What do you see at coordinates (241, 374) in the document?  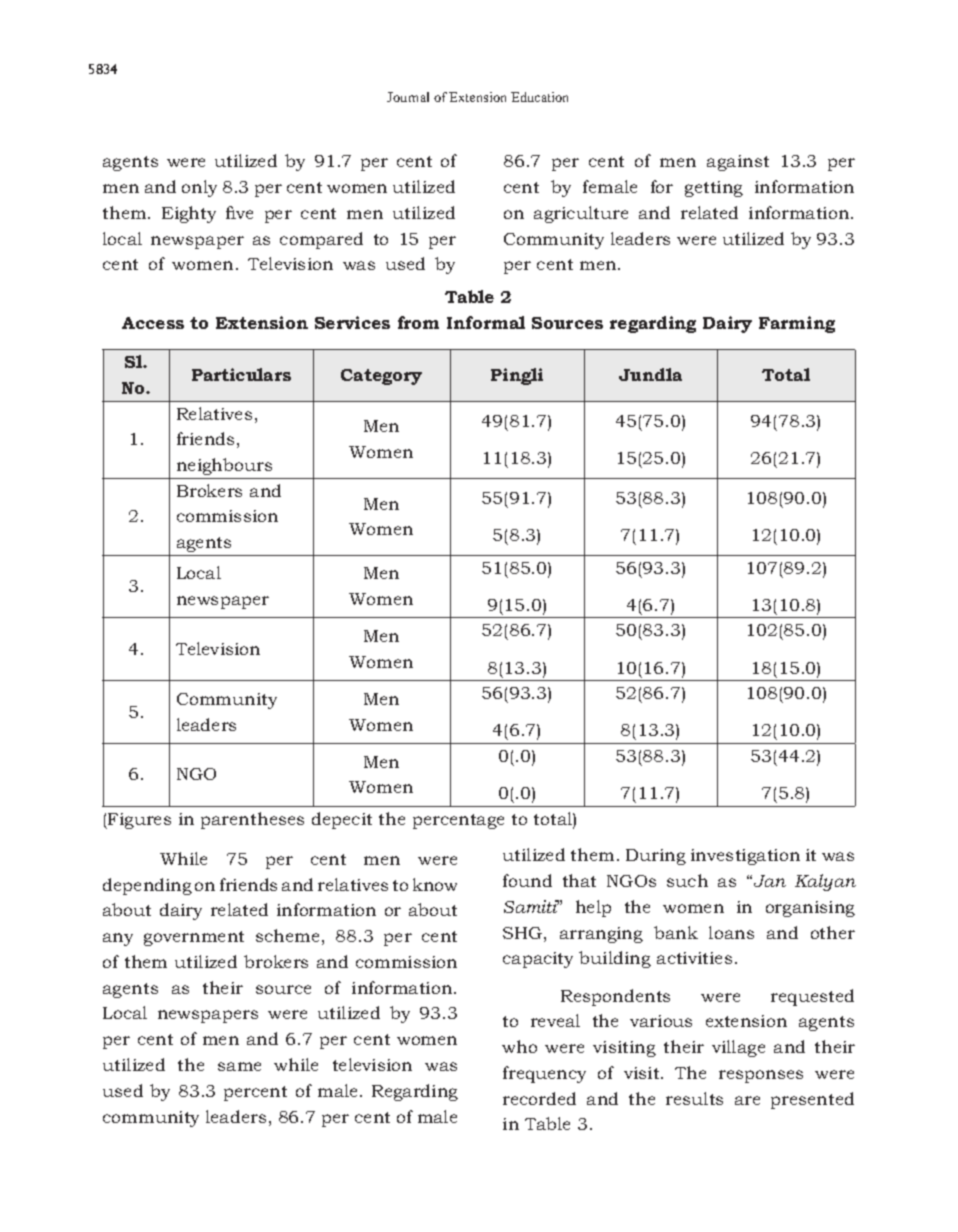 I see `Particulars` at bounding box center [241, 374].
